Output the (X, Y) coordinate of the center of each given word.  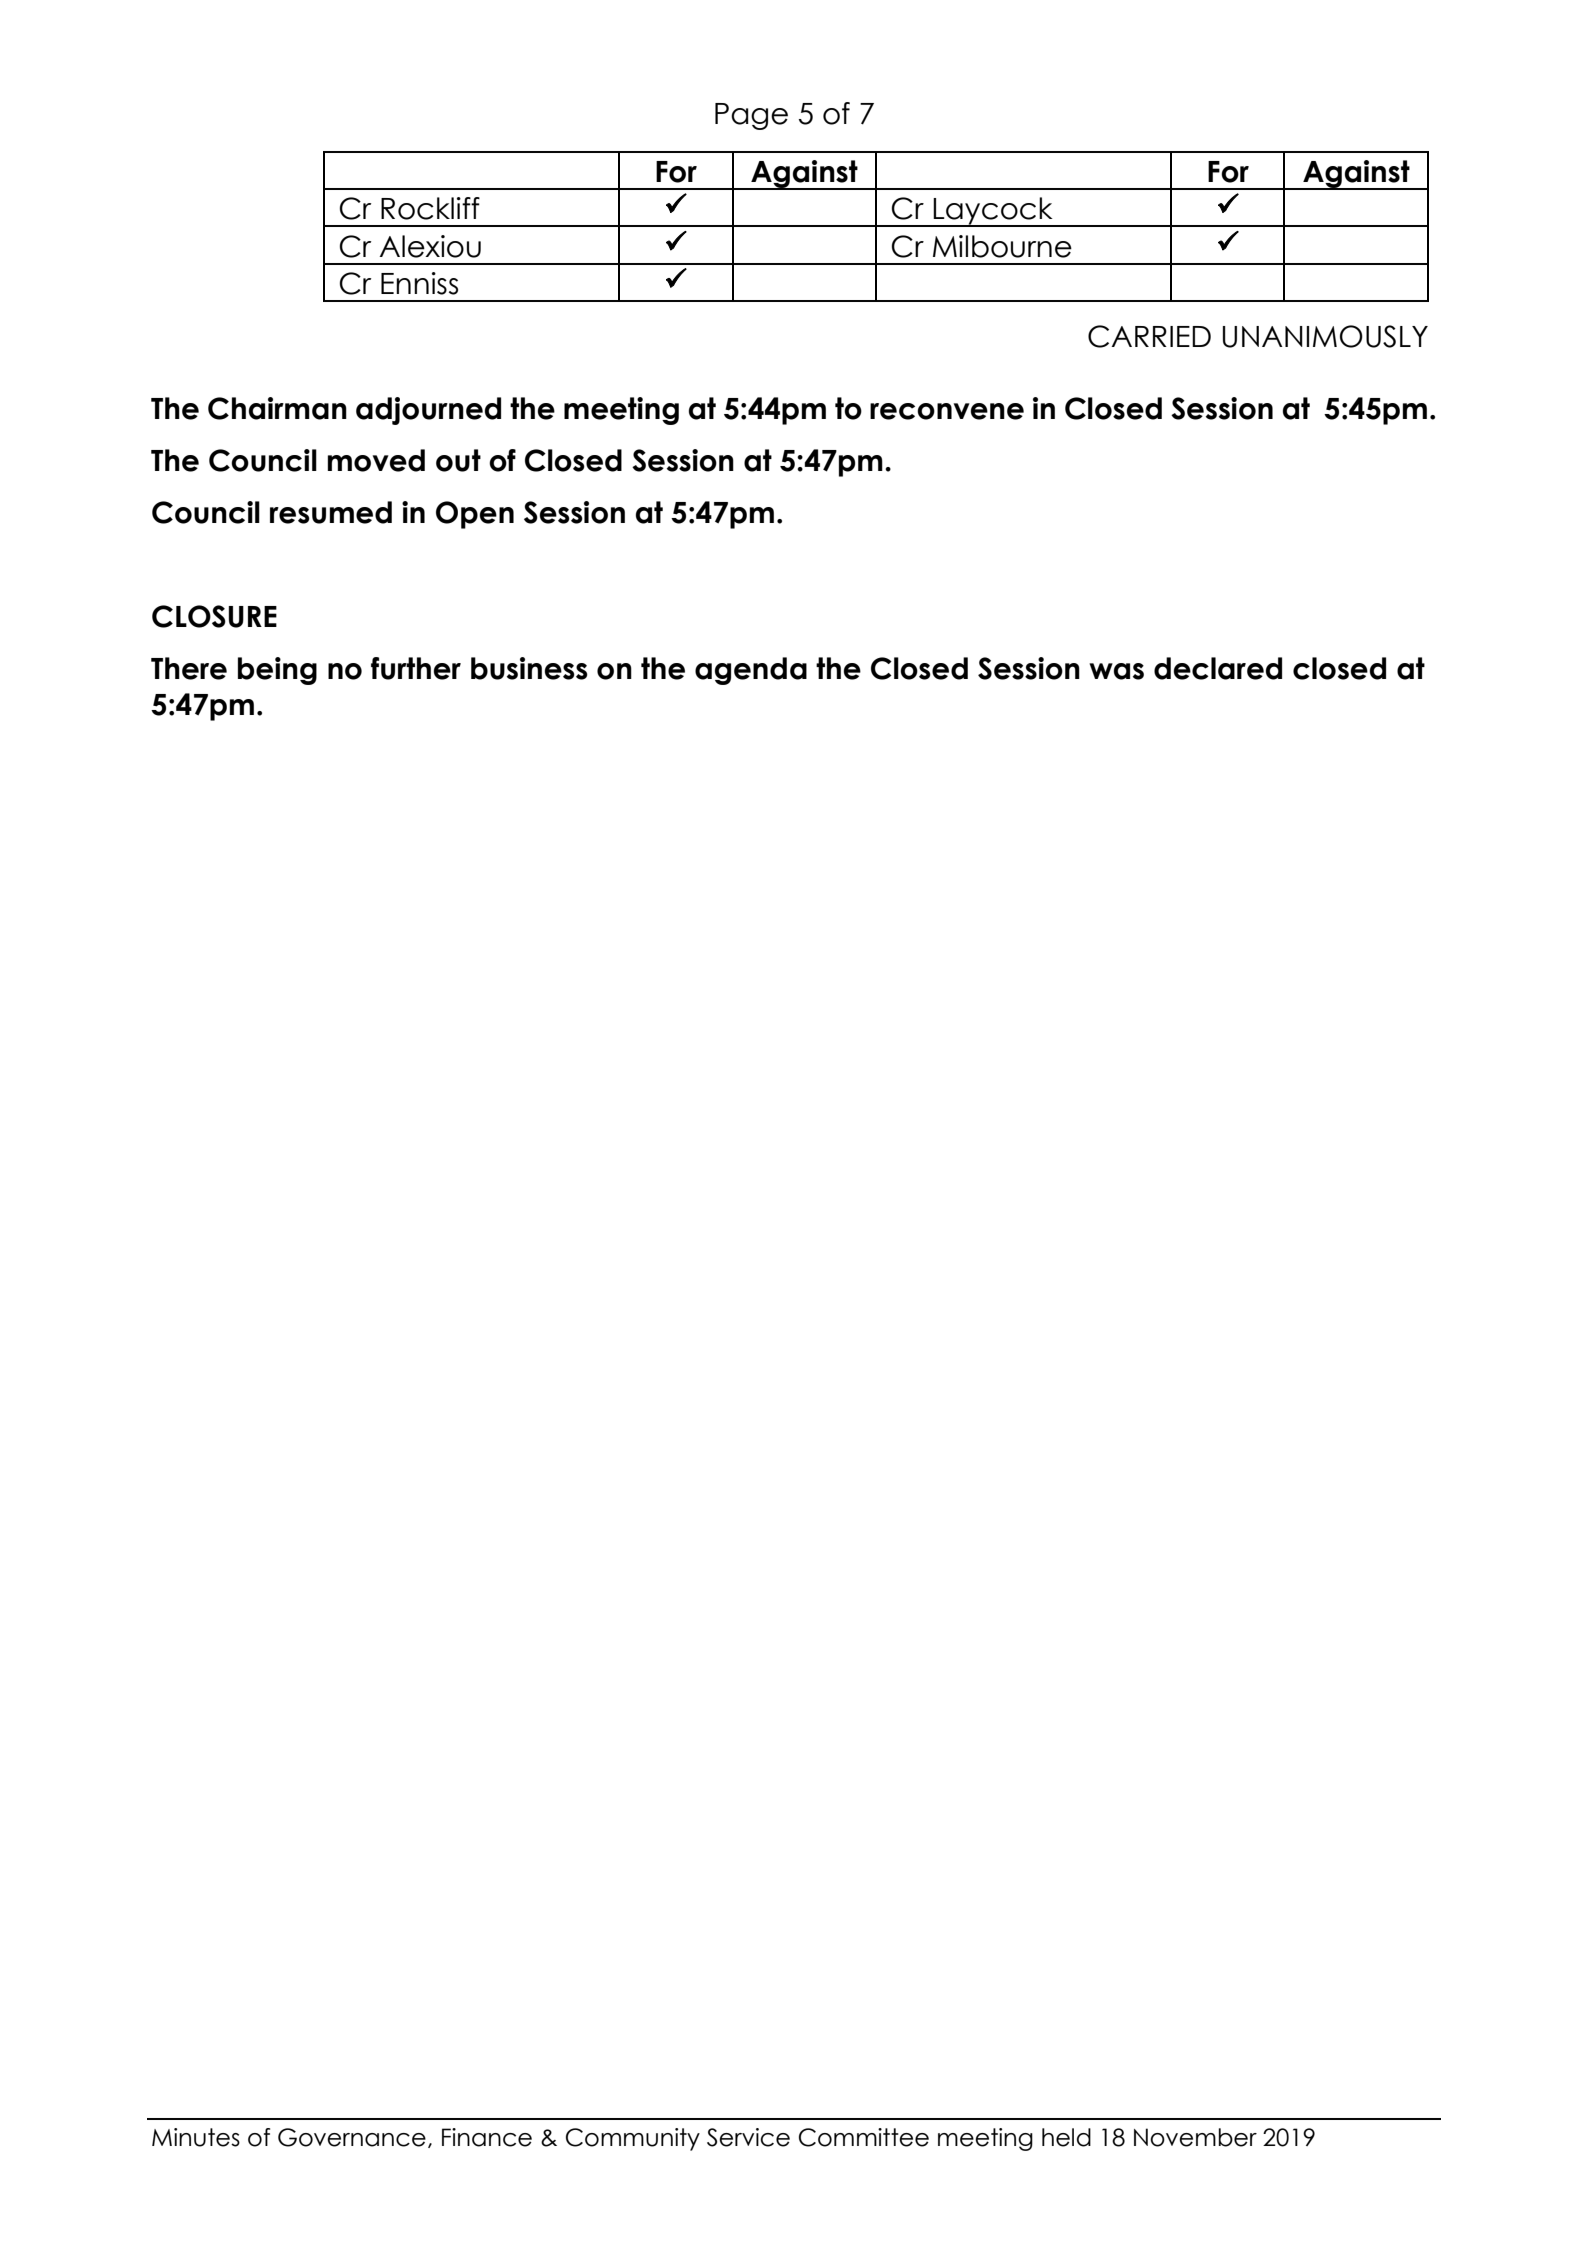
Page (751, 116)
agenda (751, 671)
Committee (864, 2137)
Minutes (196, 2137)
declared (1218, 668)
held (1066, 2137)
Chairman (277, 408)
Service (748, 2137)
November (1195, 2137)
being (277, 671)
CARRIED (1149, 336)
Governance (352, 2137)
